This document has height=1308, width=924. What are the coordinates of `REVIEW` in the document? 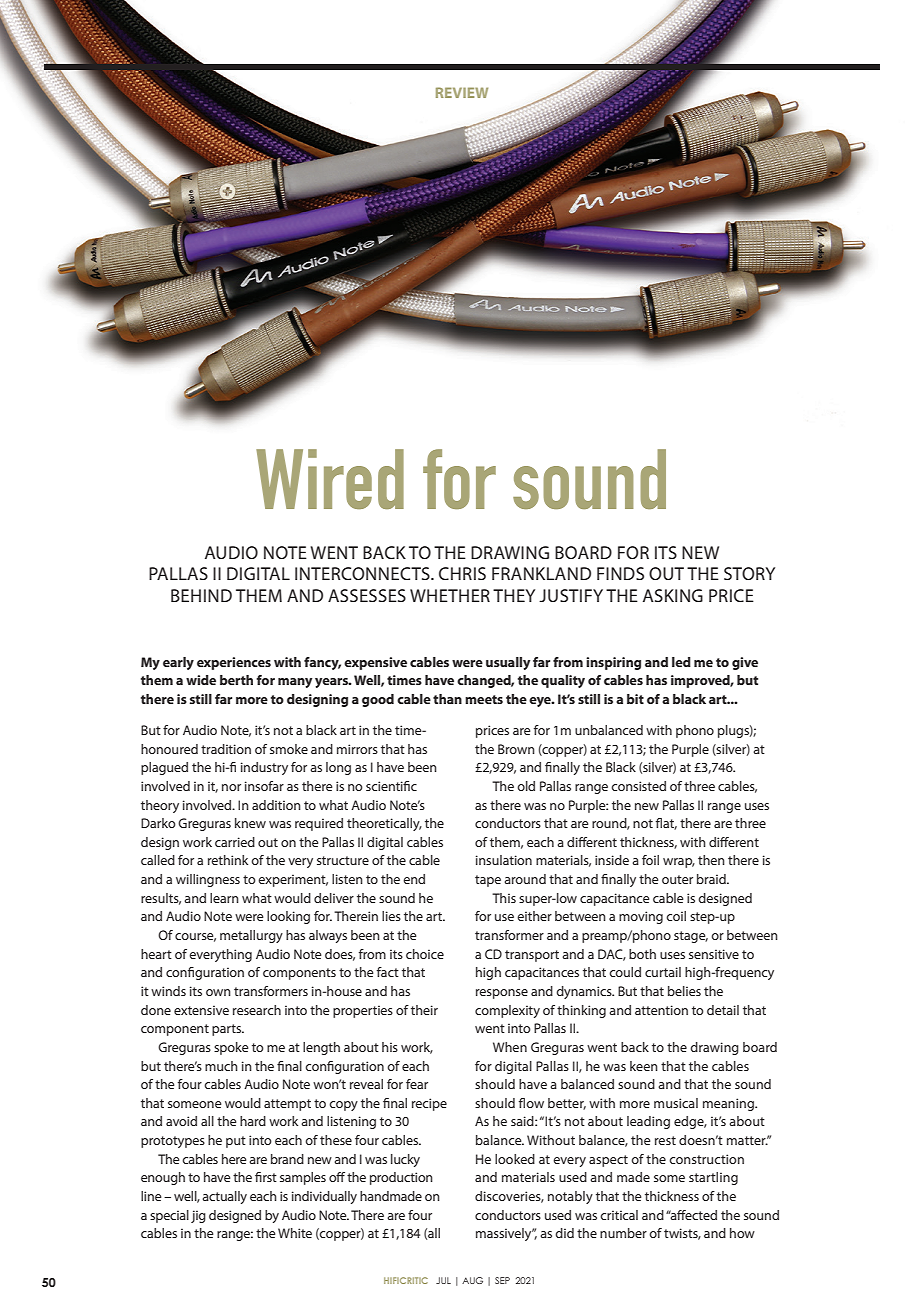 It's located at (462, 92).
